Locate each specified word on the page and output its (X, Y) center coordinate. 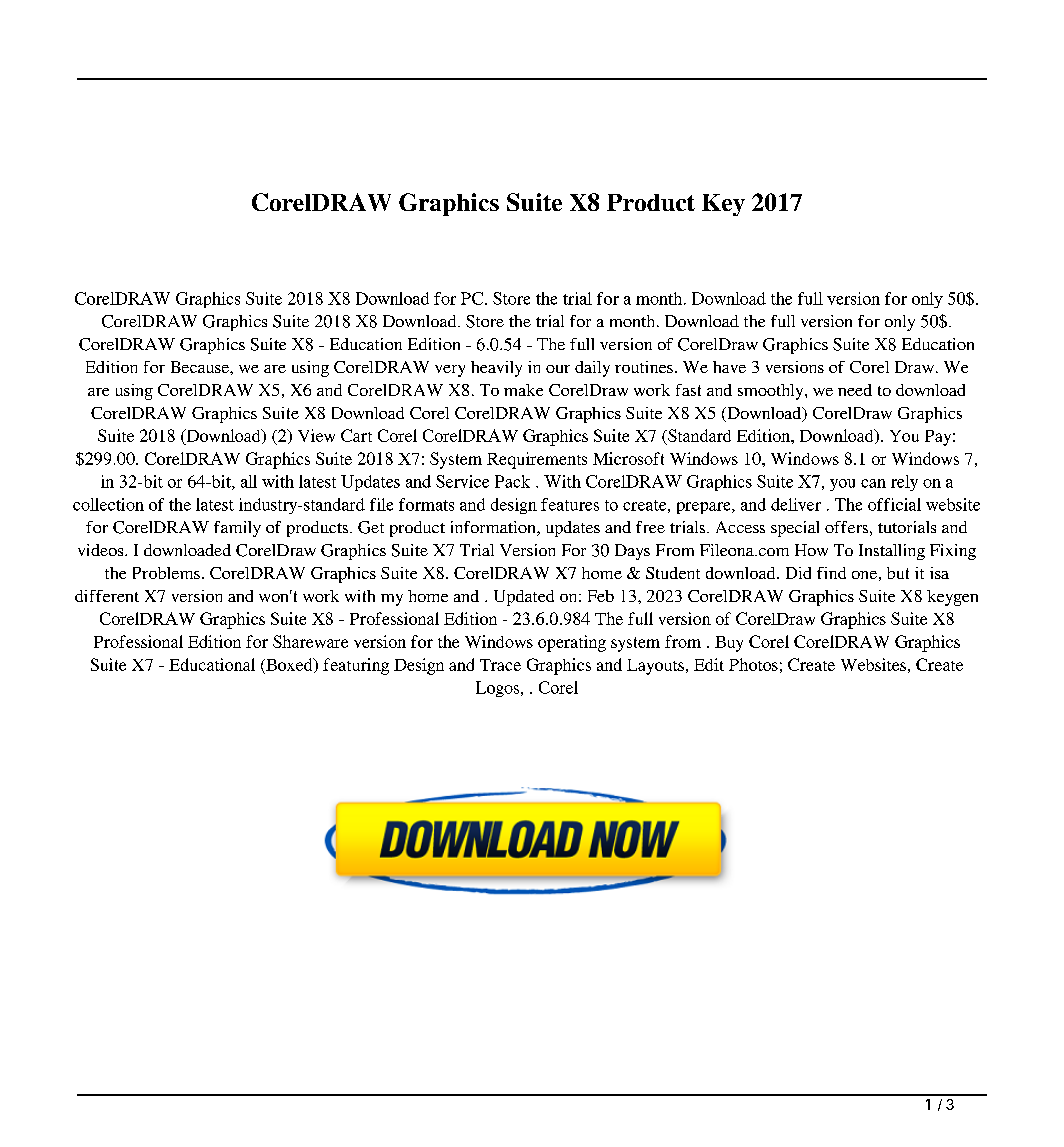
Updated (524, 598)
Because (201, 367)
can (873, 483)
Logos (497, 689)
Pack (512, 481)
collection (108, 504)
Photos (753, 664)
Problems (166, 573)
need (855, 390)
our (558, 369)
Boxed (289, 665)
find (831, 573)
